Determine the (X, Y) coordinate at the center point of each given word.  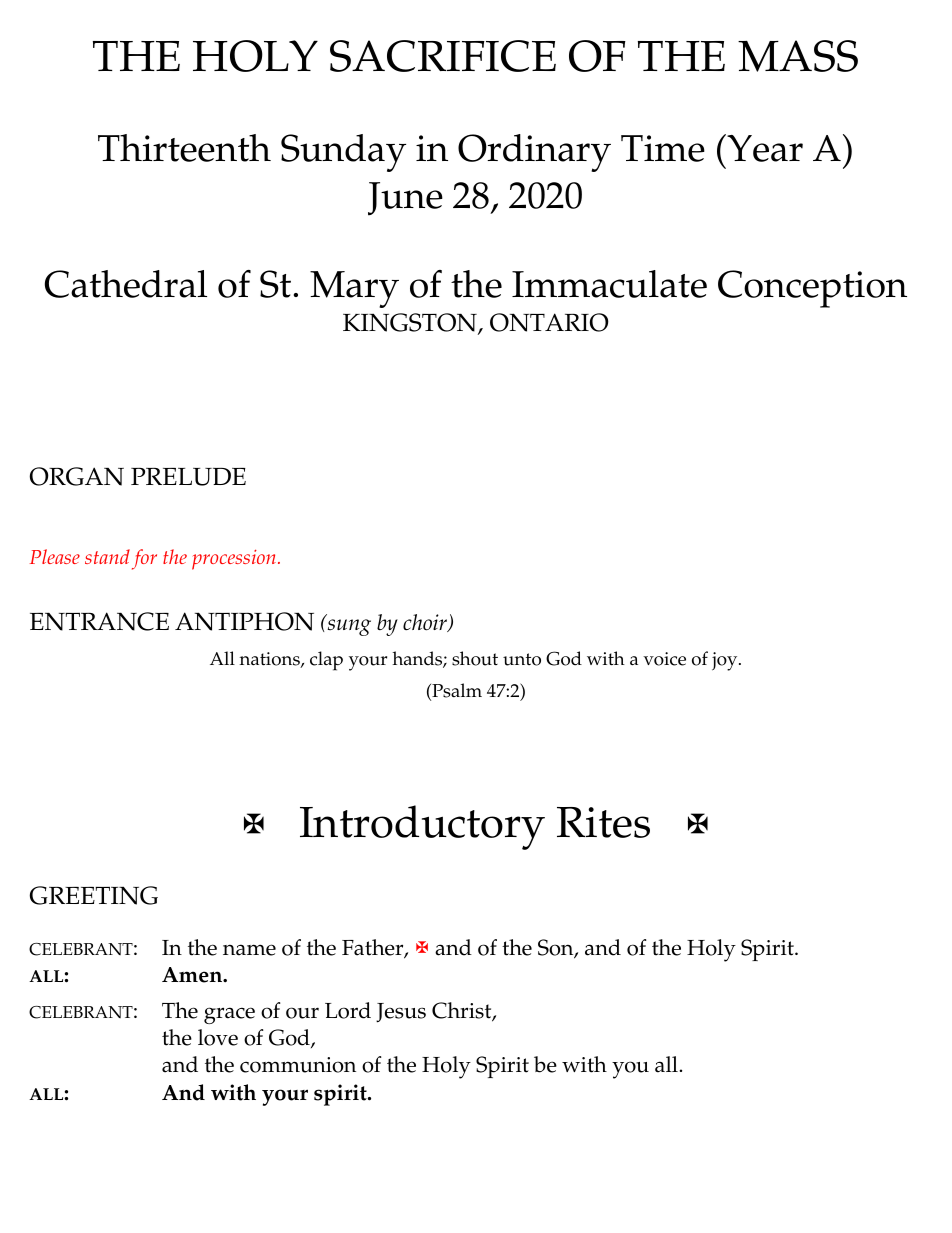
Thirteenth (184, 148)
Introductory (422, 827)
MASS (798, 56)
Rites (603, 822)
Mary (354, 289)
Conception (812, 289)
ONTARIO (549, 322)
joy (726, 661)
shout (475, 658)
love (218, 1037)
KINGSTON (411, 323)
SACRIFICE (443, 56)
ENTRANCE (99, 621)
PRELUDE (188, 477)
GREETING (94, 895)
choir (426, 623)
